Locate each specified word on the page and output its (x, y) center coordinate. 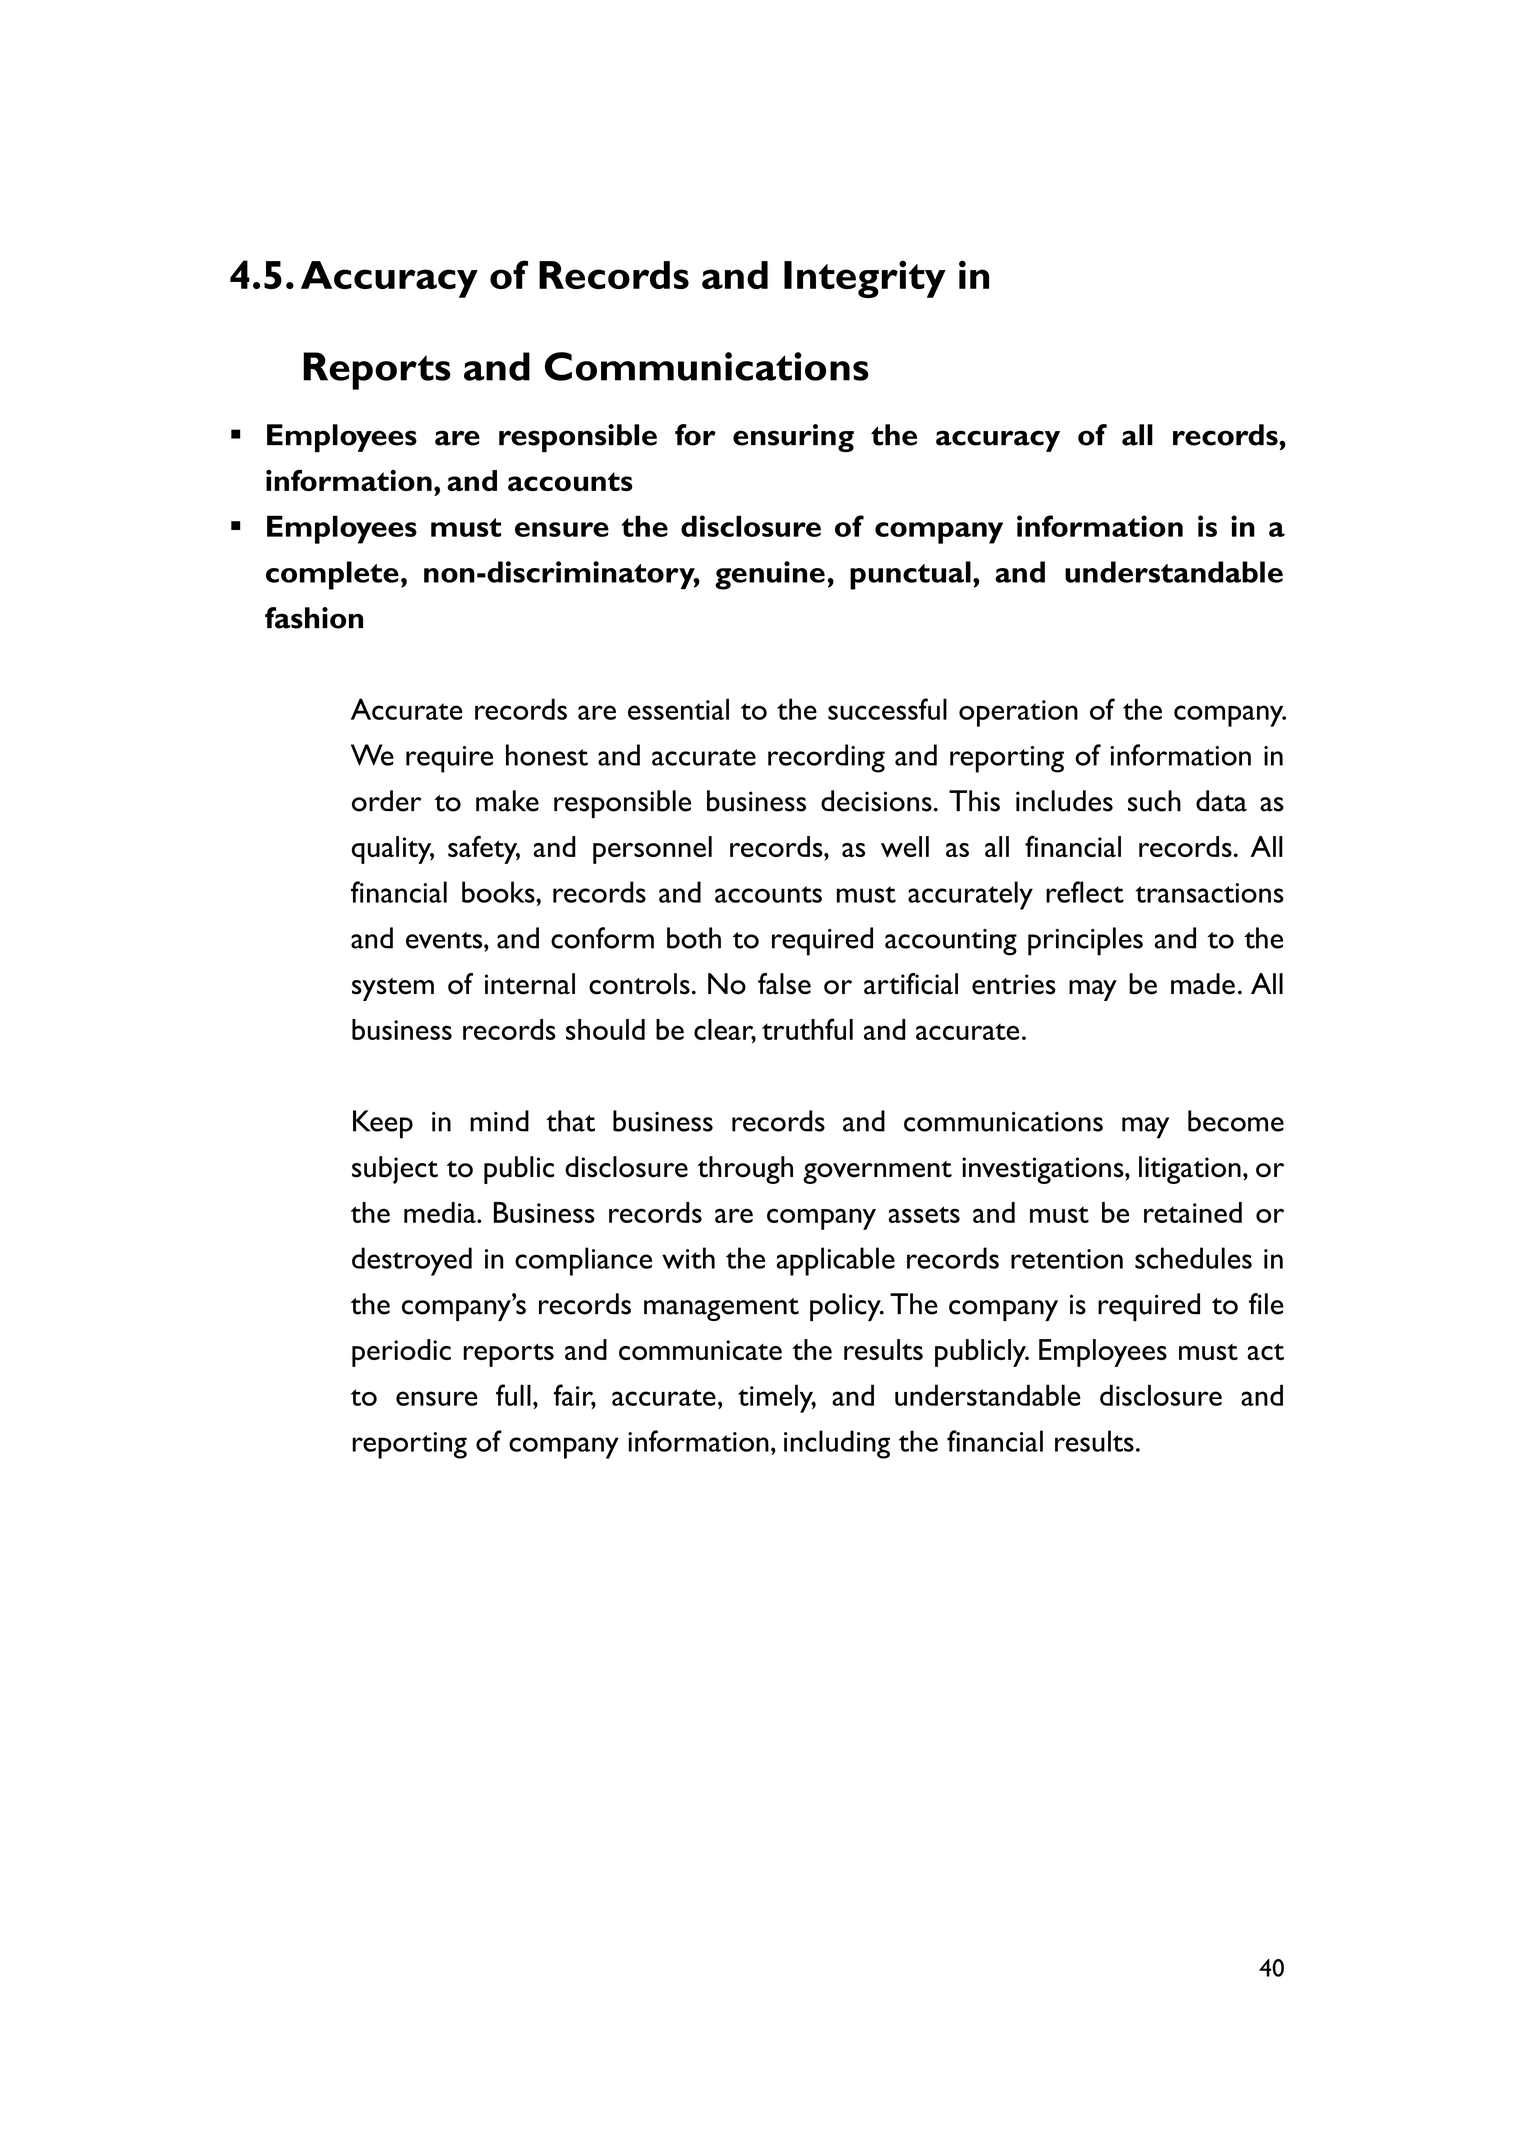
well (905, 846)
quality (392, 850)
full (513, 1395)
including (837, 1444)
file (1266, 1304)
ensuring (793, 438)
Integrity (865, 279)
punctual (910, 575)
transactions (1210, 893)
